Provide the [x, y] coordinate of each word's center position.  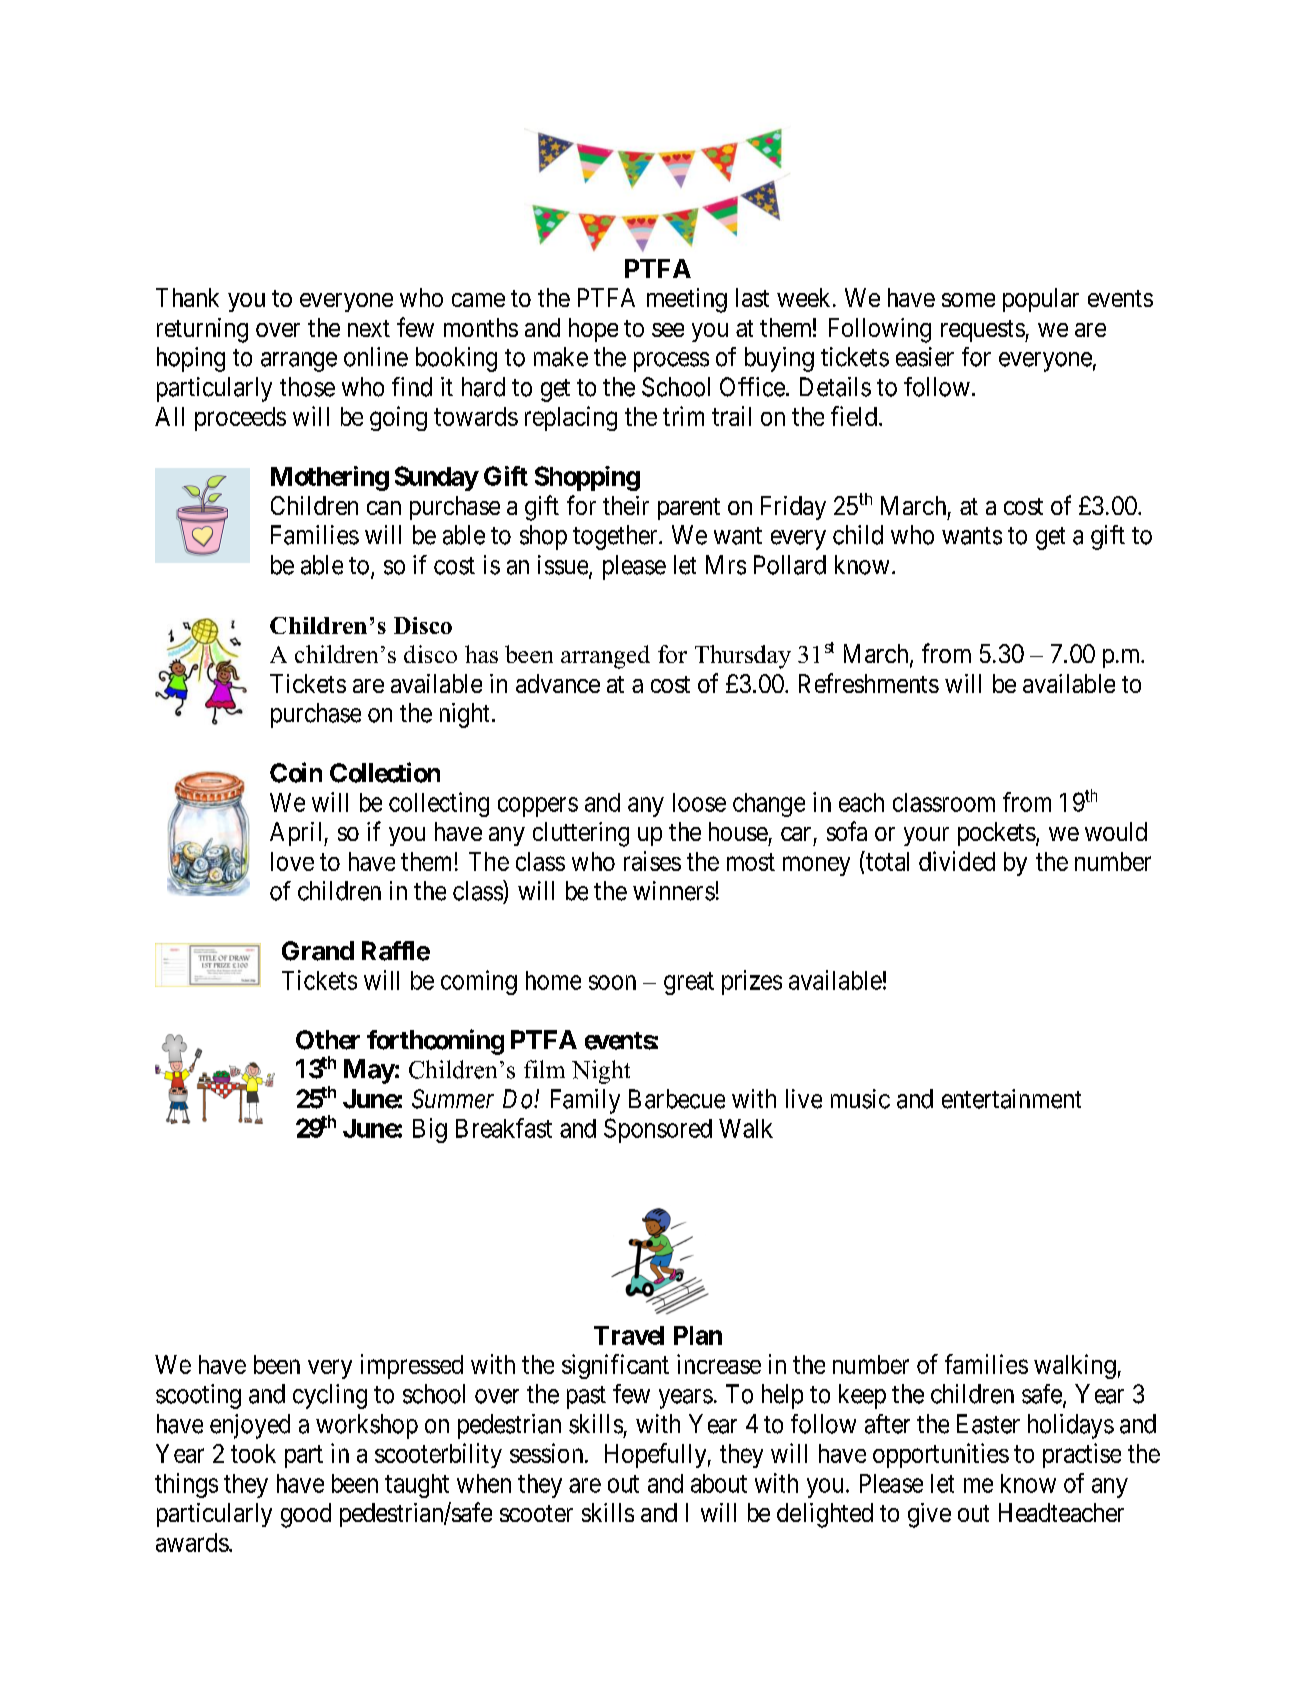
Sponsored [658, 1130]
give [929, 1515]
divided [957, 861]
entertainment [1011, 1099]
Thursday [743, 657]
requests [983, 331]
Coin [296, 772]
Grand [318, 951]
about [719, 1483]
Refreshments [869, 683]
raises [652, 861]
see [668, 330]
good [306, 1515]
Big [430, 1130]
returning [202, 330]
